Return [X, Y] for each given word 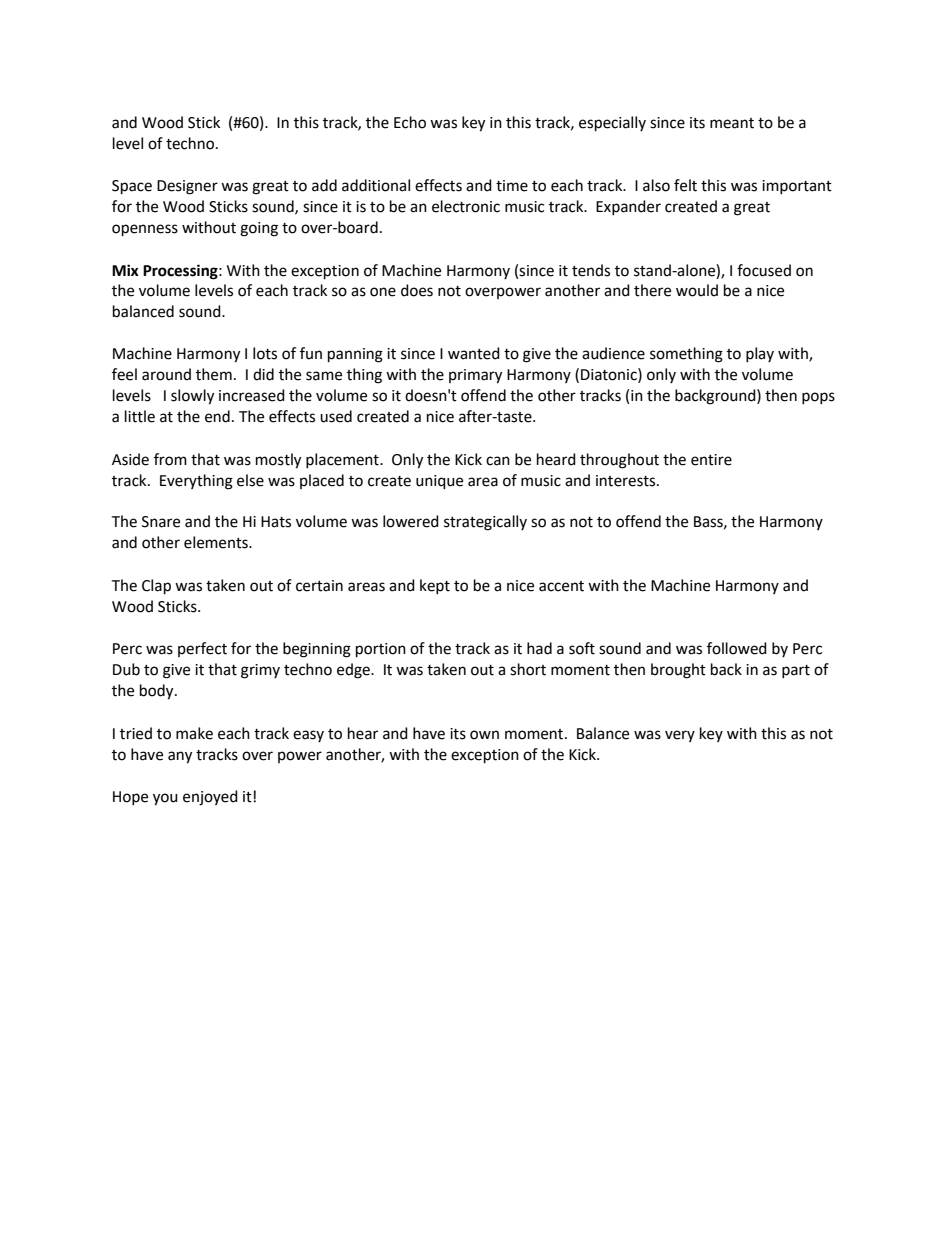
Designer [187, 187]
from [170, 459]
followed [737, 648]
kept [435, 586]
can [498, 461]
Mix [125, 270]
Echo [410, 122]
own [484, 735]
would [697, 290]
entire [711, 460]
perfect [202, 649]
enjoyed [210, 798]
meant [732, 123]
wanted [474, 353]
